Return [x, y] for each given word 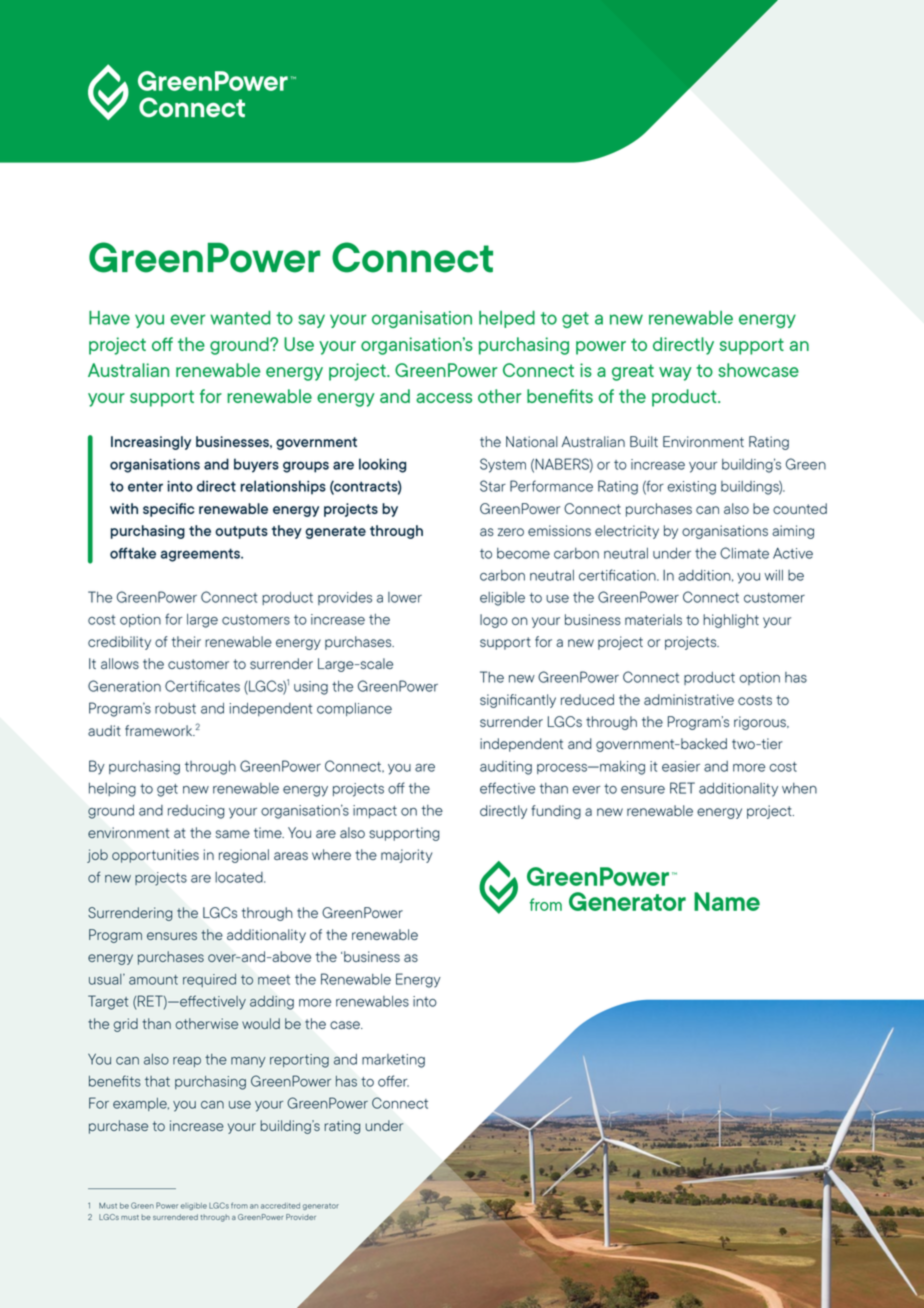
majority [406, 856]
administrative [689, 699]
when [799, 788]
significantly [518, 701]
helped [507, 319]
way [675, 374]
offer [393, 1081]
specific [168, 510]
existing [692, 488]
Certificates [202, 686]
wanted [240, 318]
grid [125, 1025]
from [239, 1205]
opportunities [155, 856]
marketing [393, 1061]
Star [493, 486]
